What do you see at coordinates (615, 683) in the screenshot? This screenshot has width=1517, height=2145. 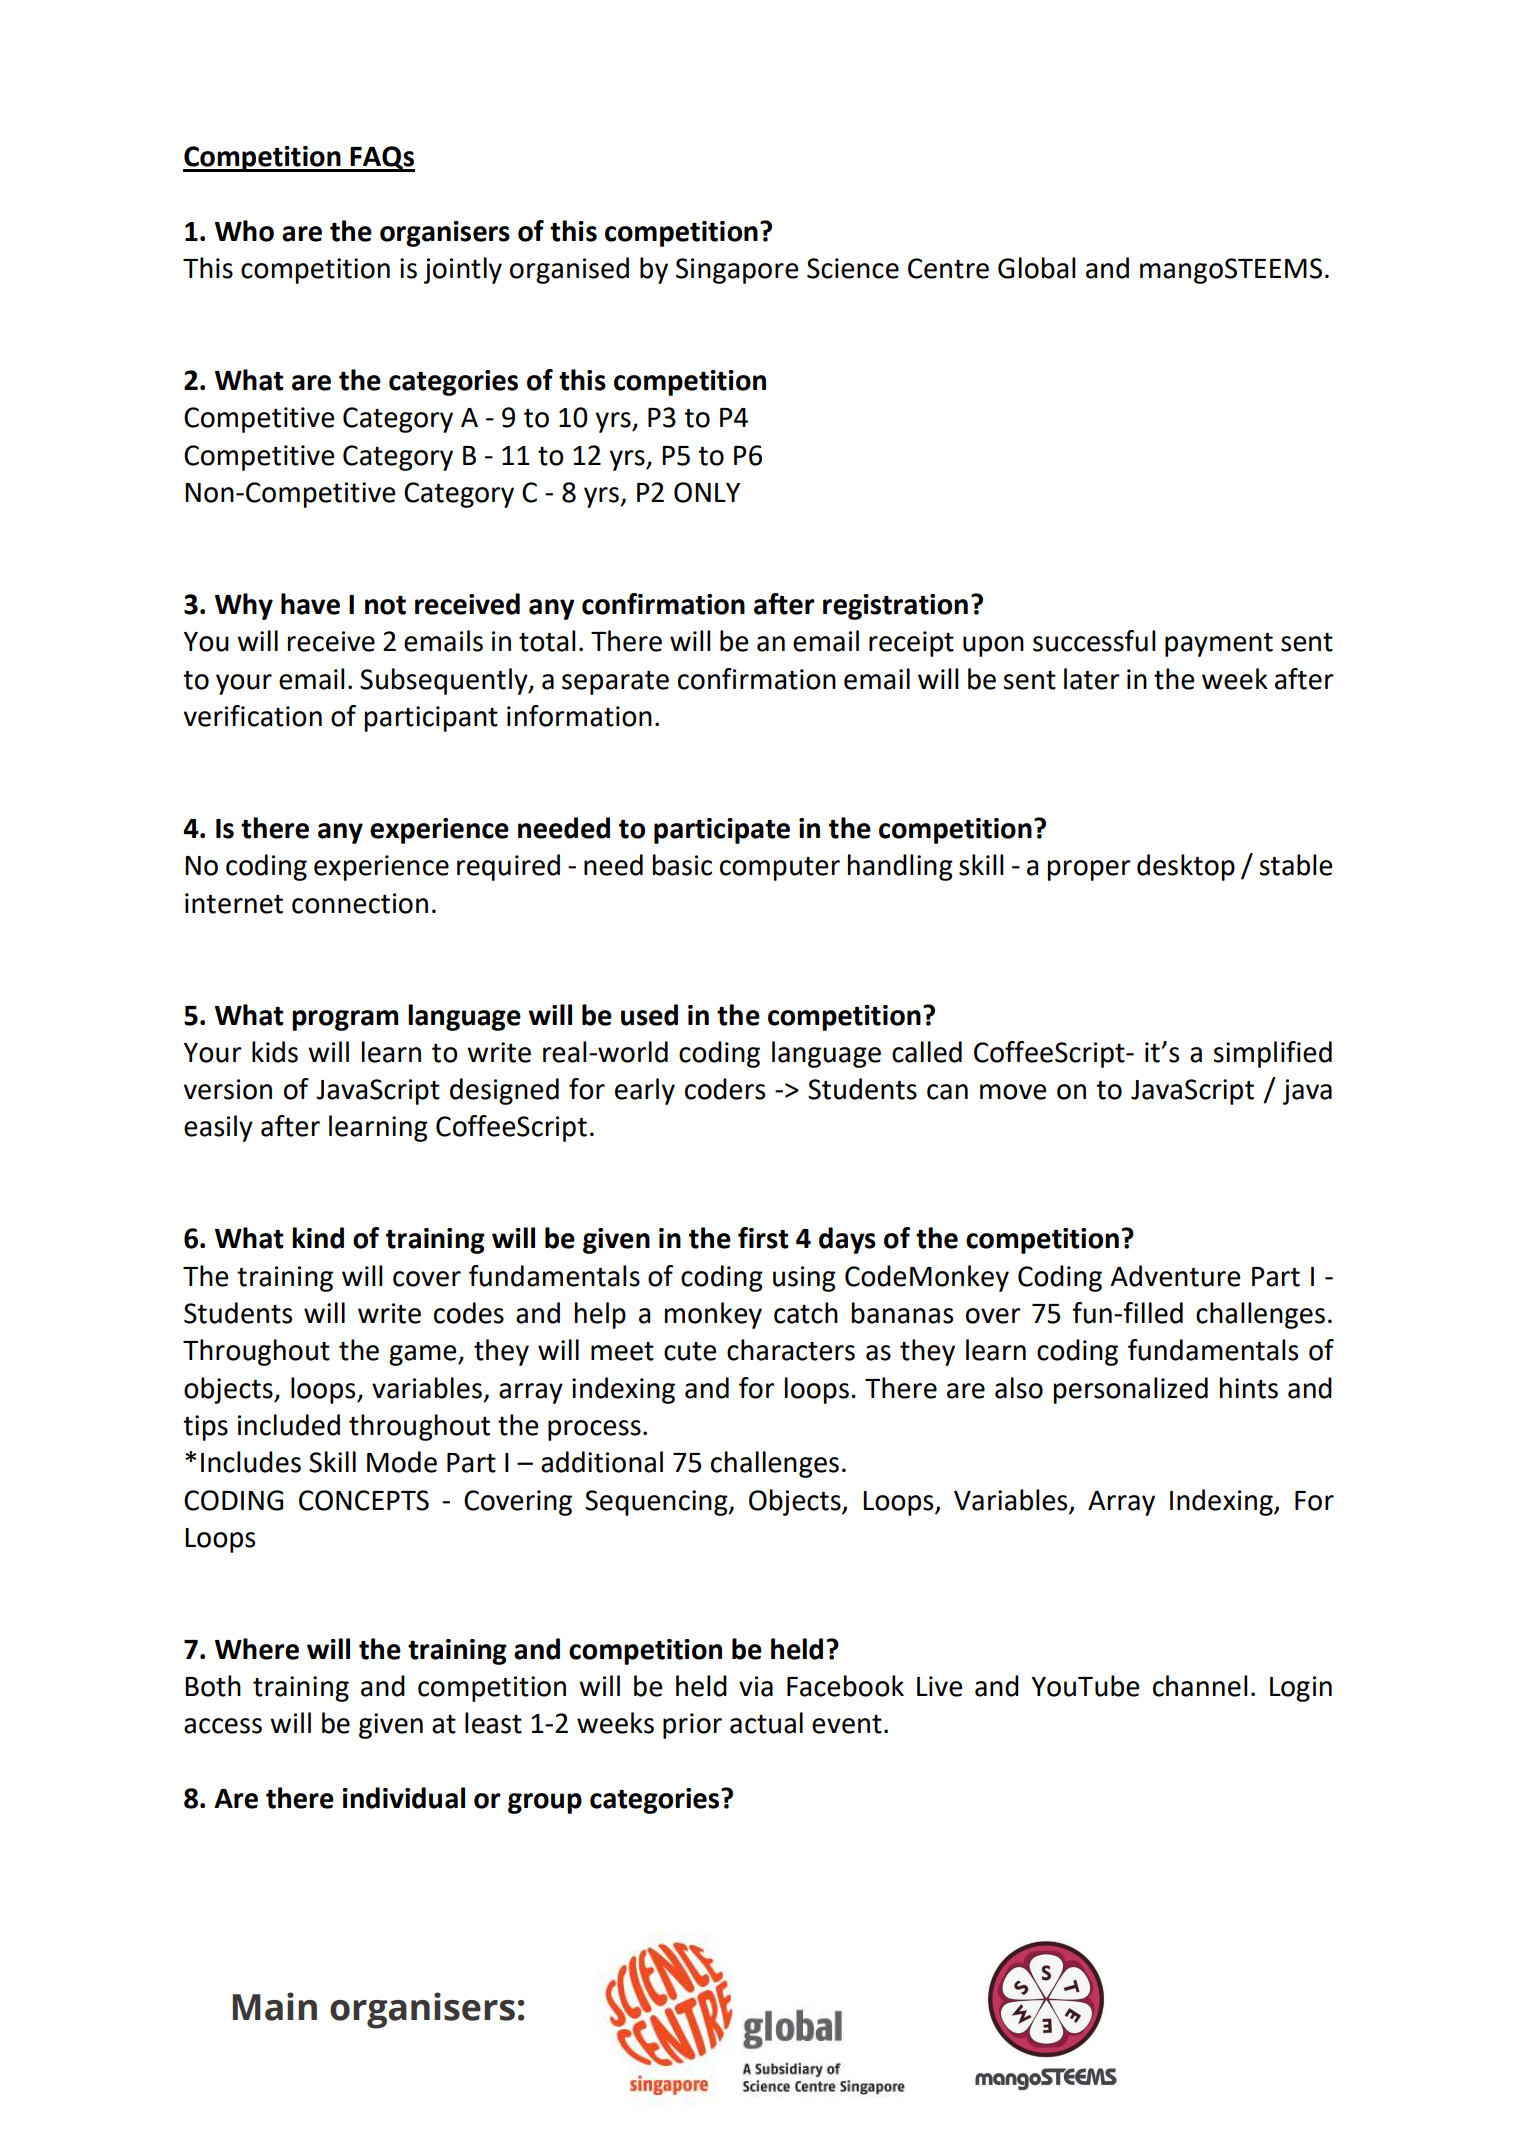 I see `separate` at bounding box center [615, 683].
